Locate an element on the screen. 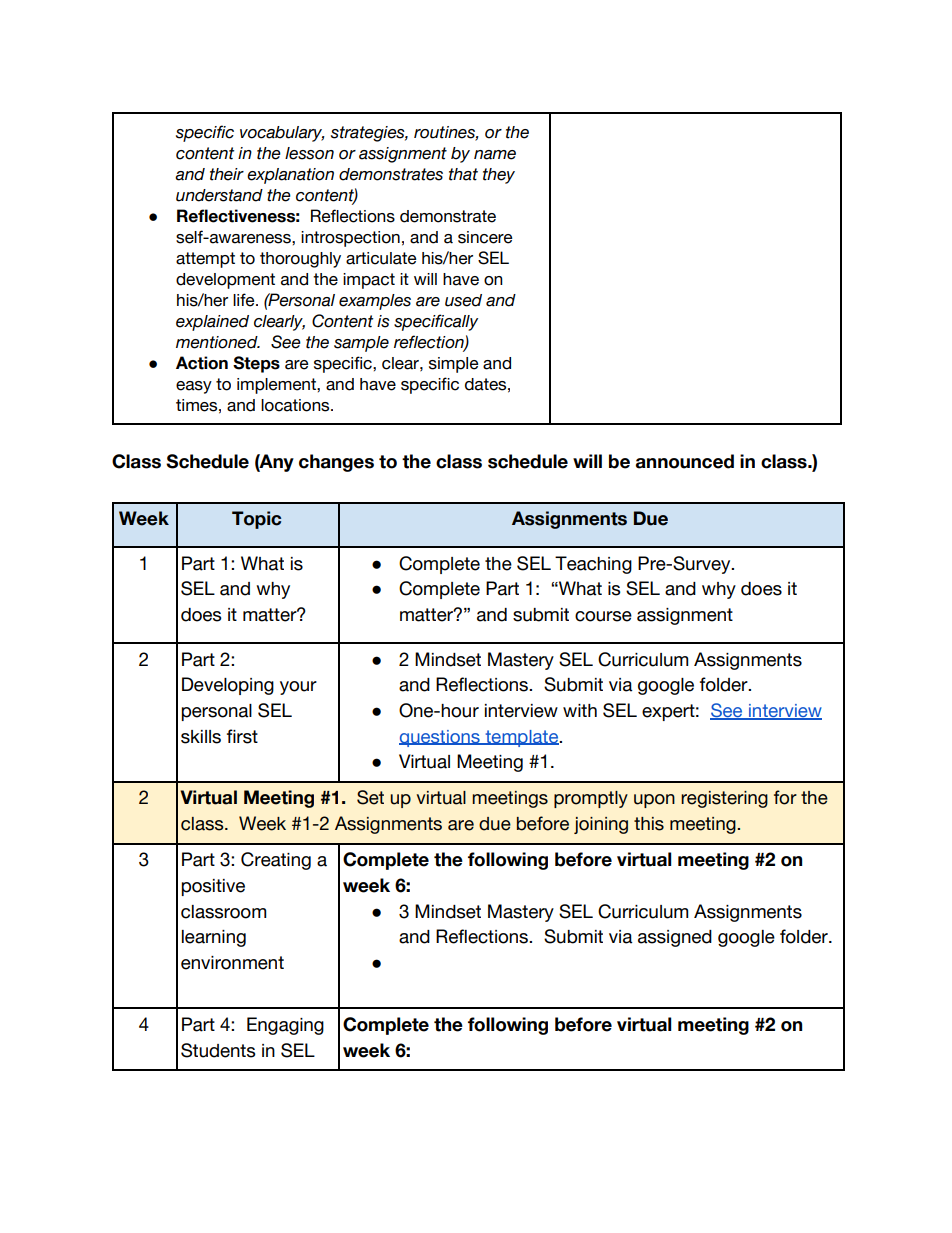 The height and width of the screenshot is (1233, 952). they is located at coordinates (499, 176).
